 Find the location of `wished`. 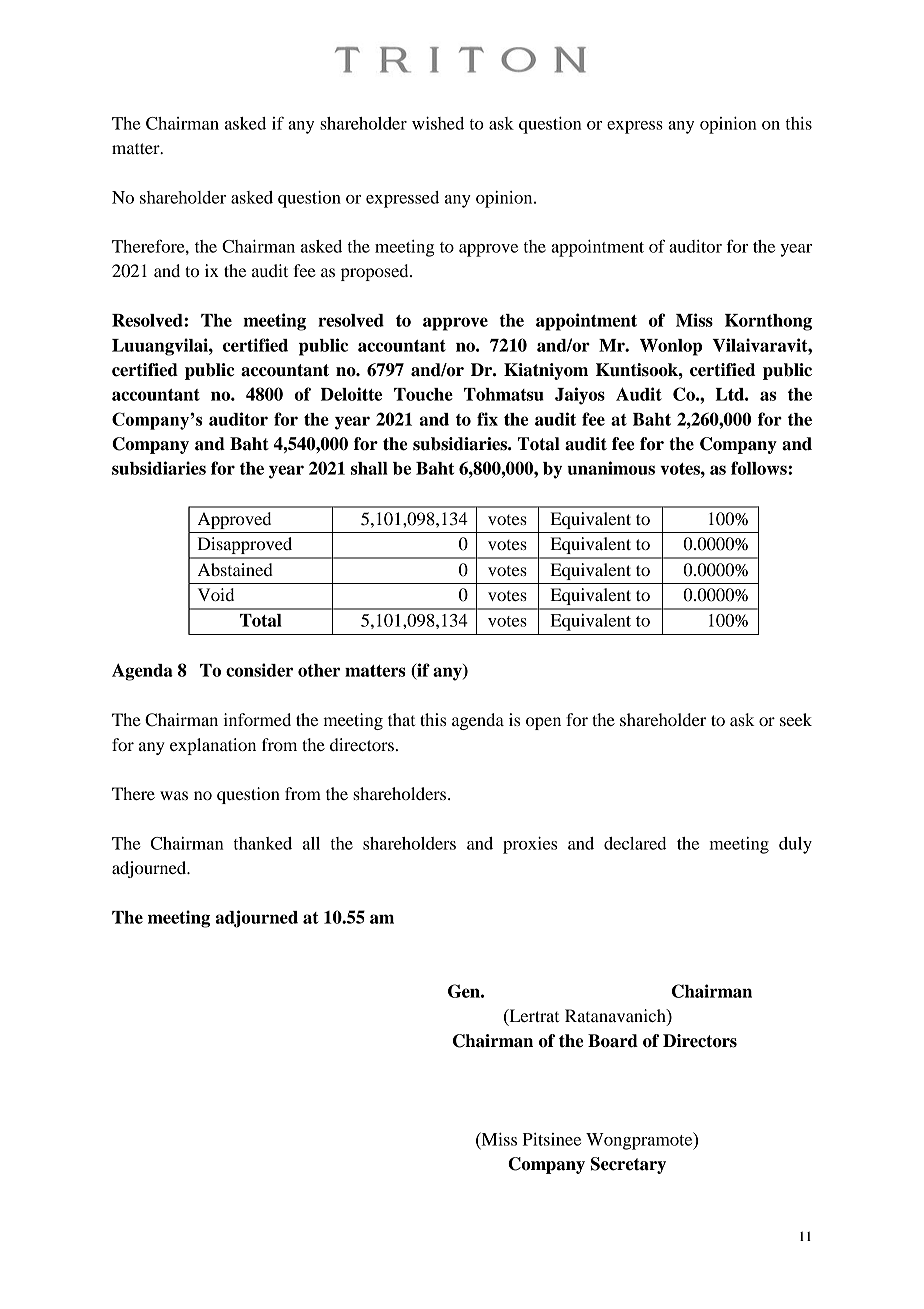

wished is located at coordinates (438, 123).
